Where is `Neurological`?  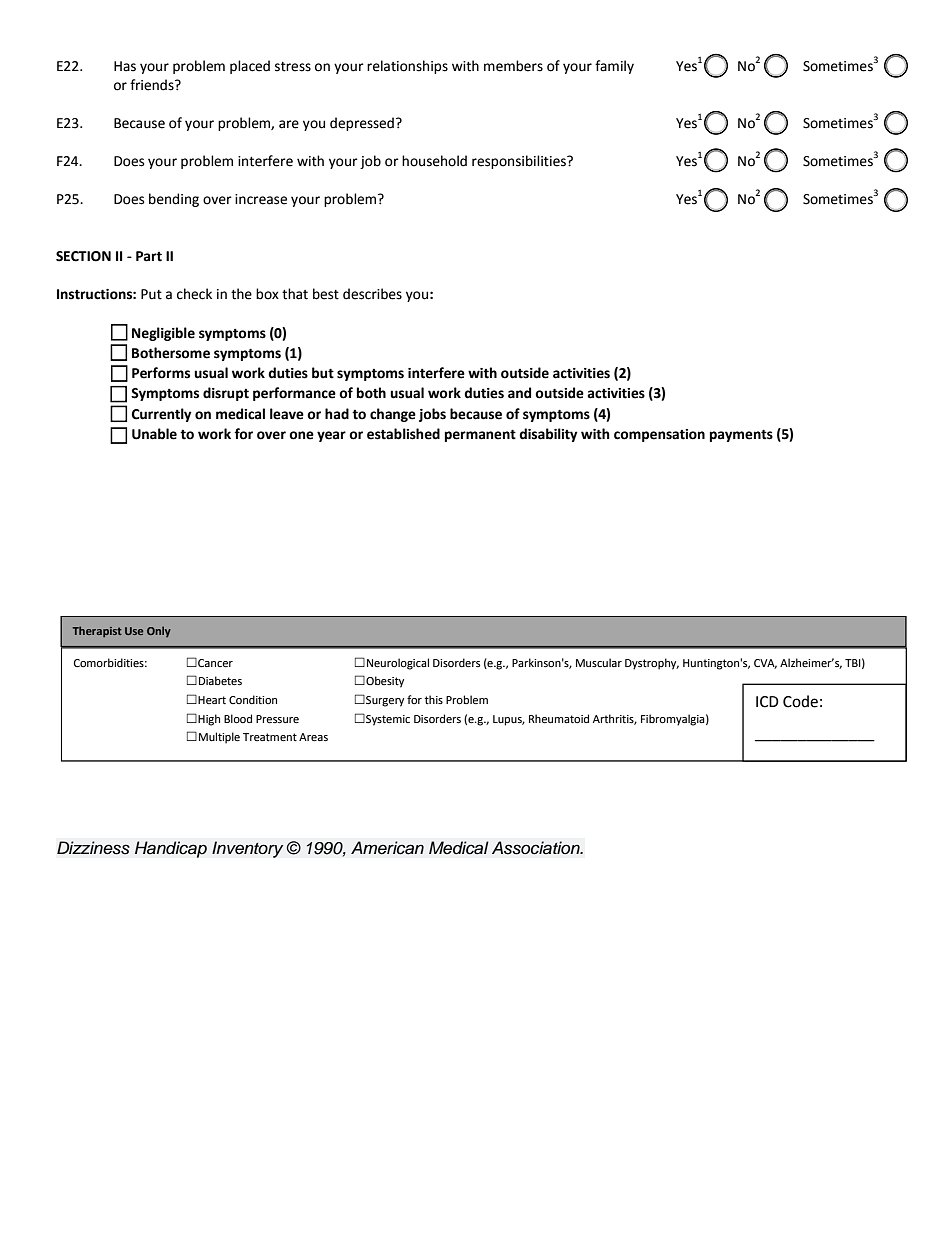
Neurological is located at coordinates (398, 664).
